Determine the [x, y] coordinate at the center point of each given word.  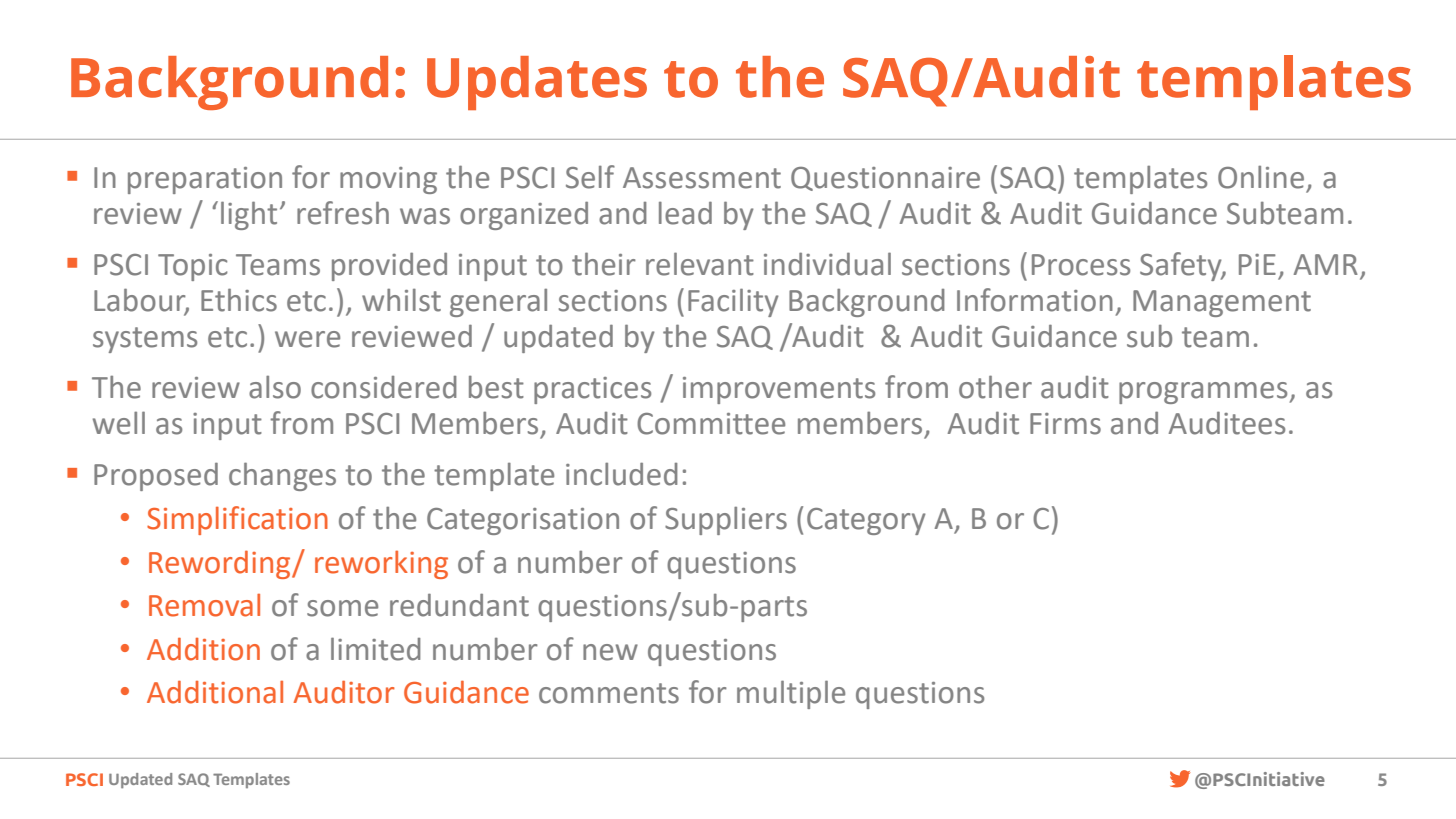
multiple [791, 694]
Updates [537, 83]
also [275, 387]
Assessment [702, 178]
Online [1261, 177]
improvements [779, 390]
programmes [1204, 393]
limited [376, 649]
